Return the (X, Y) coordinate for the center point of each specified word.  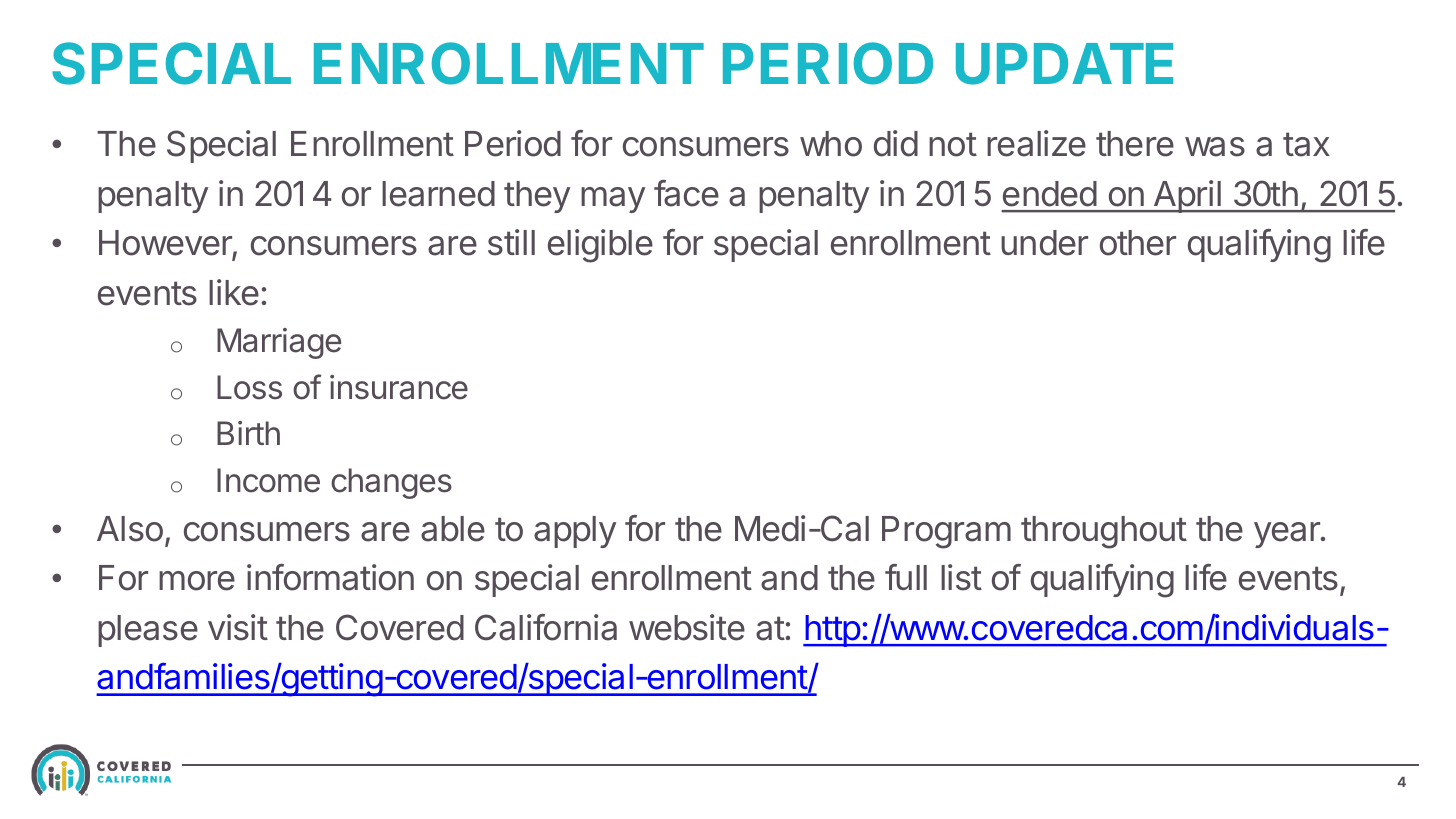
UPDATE (1064, 64)
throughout (1104, 532)
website (687, 627)
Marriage (279, 343)
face (686, 193)
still (511, 242)
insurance (399, 387)
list (961, 577)
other (1138, 243)
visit (238, 627)
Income (268, 480)
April (1187, 196)
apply (575, 532)
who (831, 144)
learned (438, 194)
